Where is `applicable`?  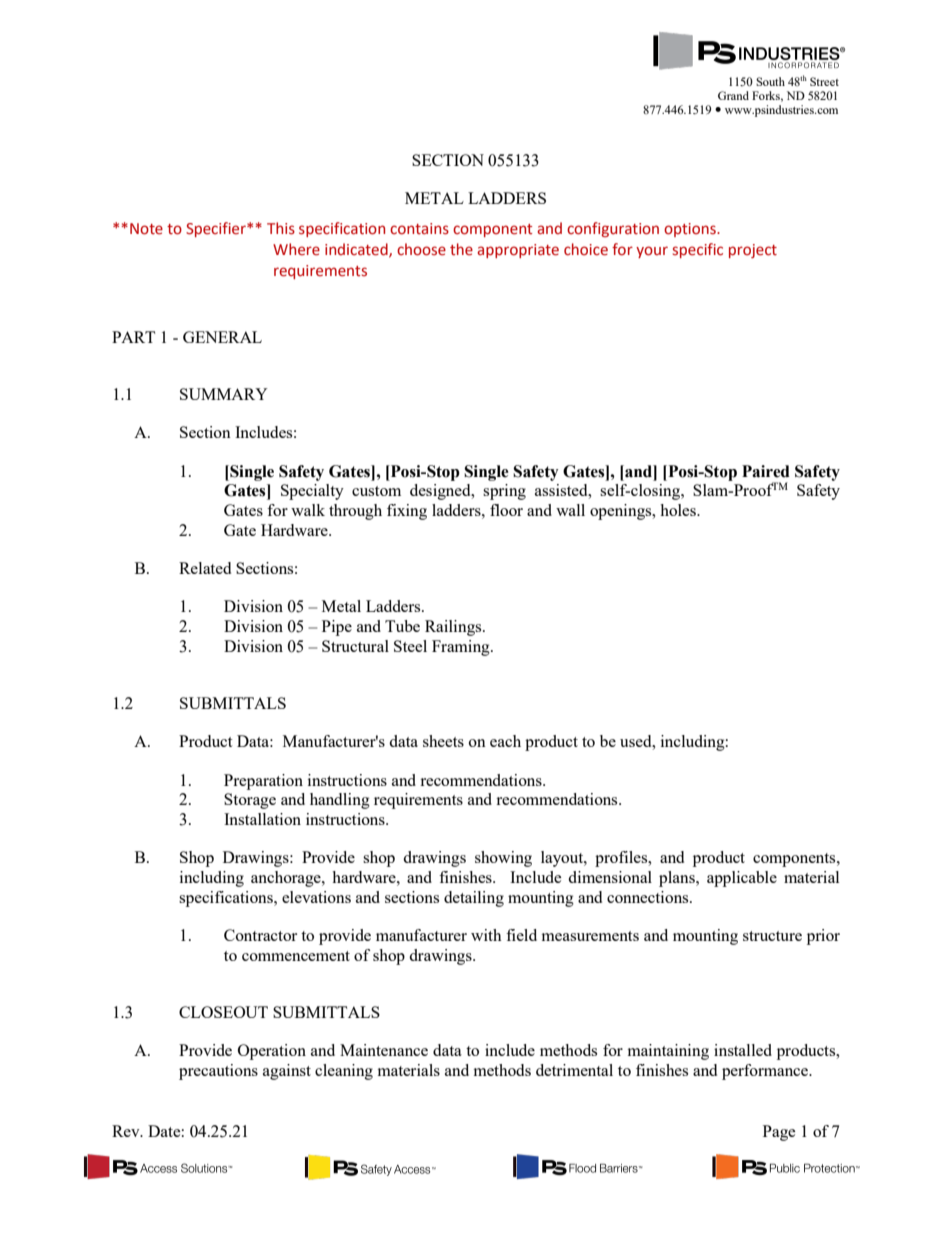
applicable is located at coordinates (742, 879).
